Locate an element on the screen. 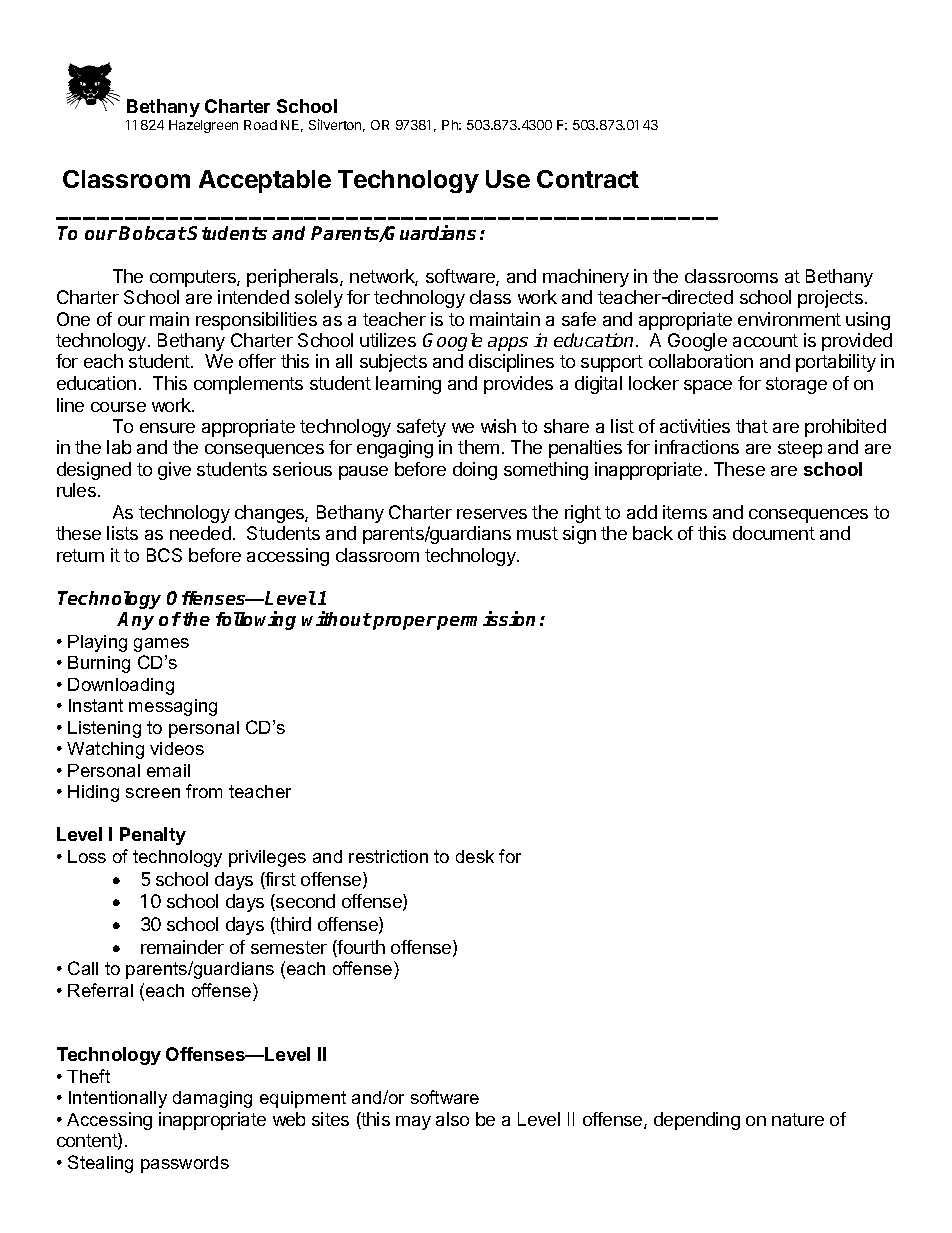 The image size is (952, 1233). passwords is located at coordinates (185, 1164).
